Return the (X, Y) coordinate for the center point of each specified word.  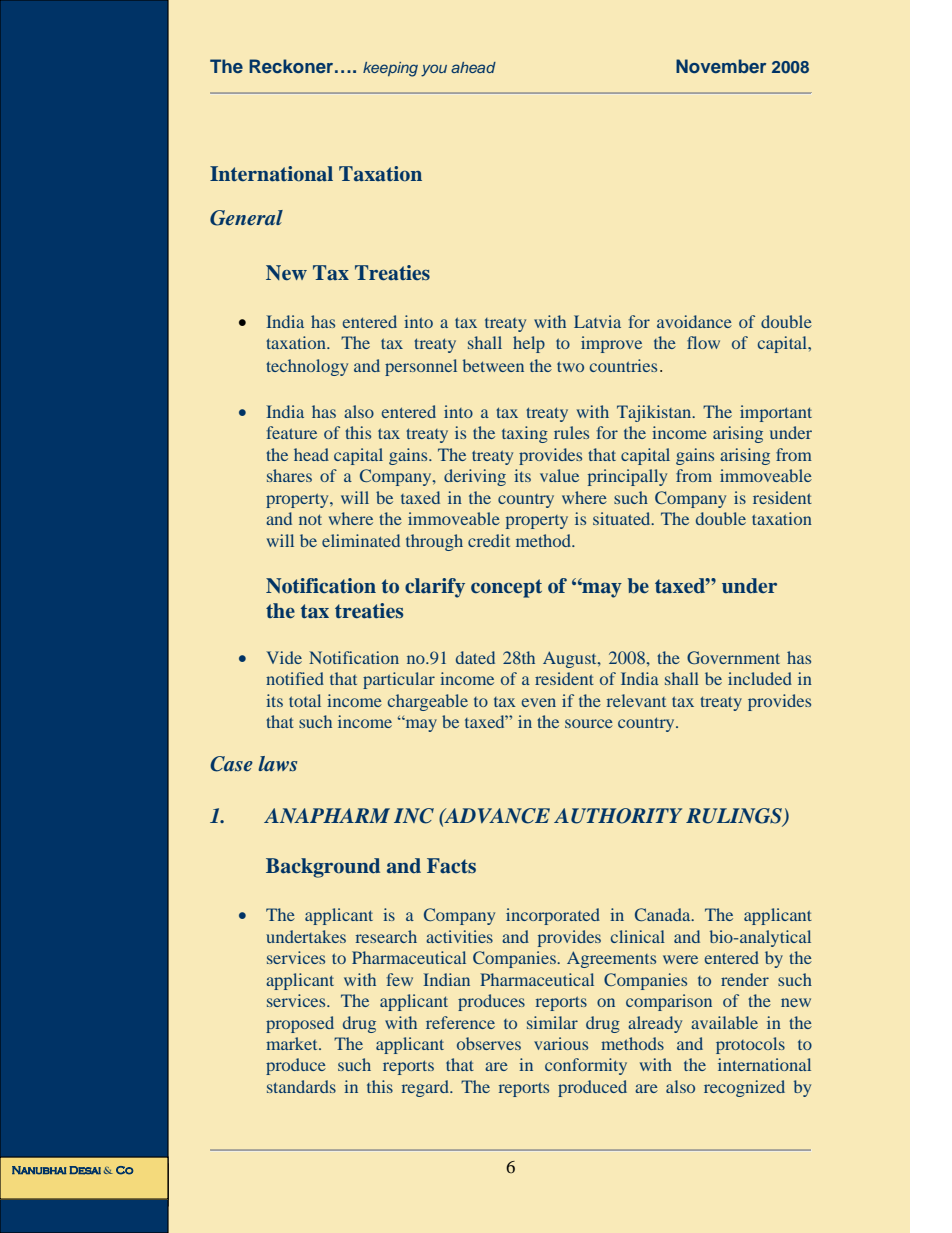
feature (291, 432)
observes (489, 1043)
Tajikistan (655, 413)
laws (277, 763)
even (539, 702)
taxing (525, 434)
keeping (390, 69)
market (293, 1043)
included (760, 678)
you (434, 70)
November (721, 66)
